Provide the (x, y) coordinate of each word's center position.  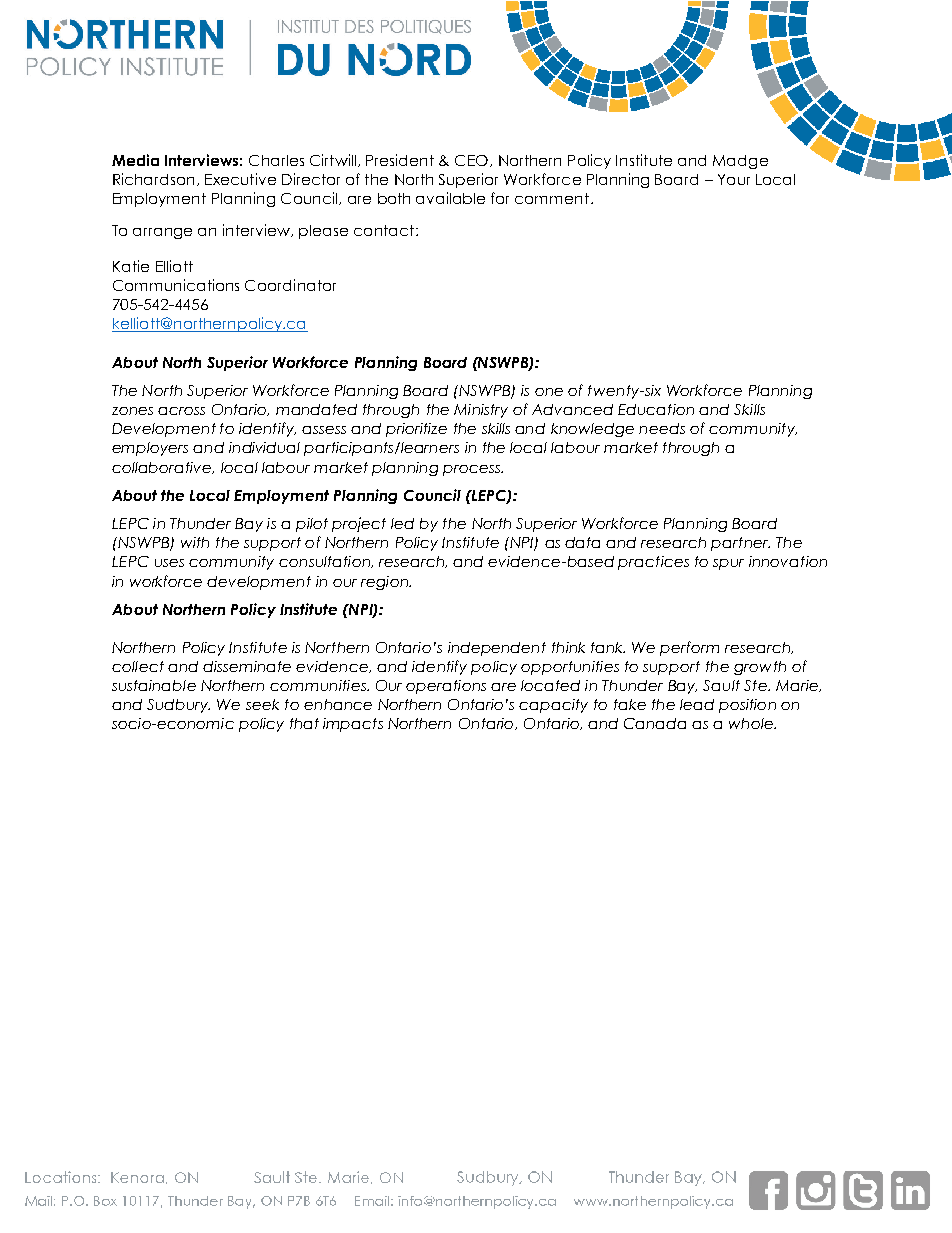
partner (740, 544)
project (359, 524)
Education (656, 409)
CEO (473, 161)
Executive (240, 179)
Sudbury (178, 706)
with (195, 542)
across (181, 411)
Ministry (481, 411)
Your (734, 179)
